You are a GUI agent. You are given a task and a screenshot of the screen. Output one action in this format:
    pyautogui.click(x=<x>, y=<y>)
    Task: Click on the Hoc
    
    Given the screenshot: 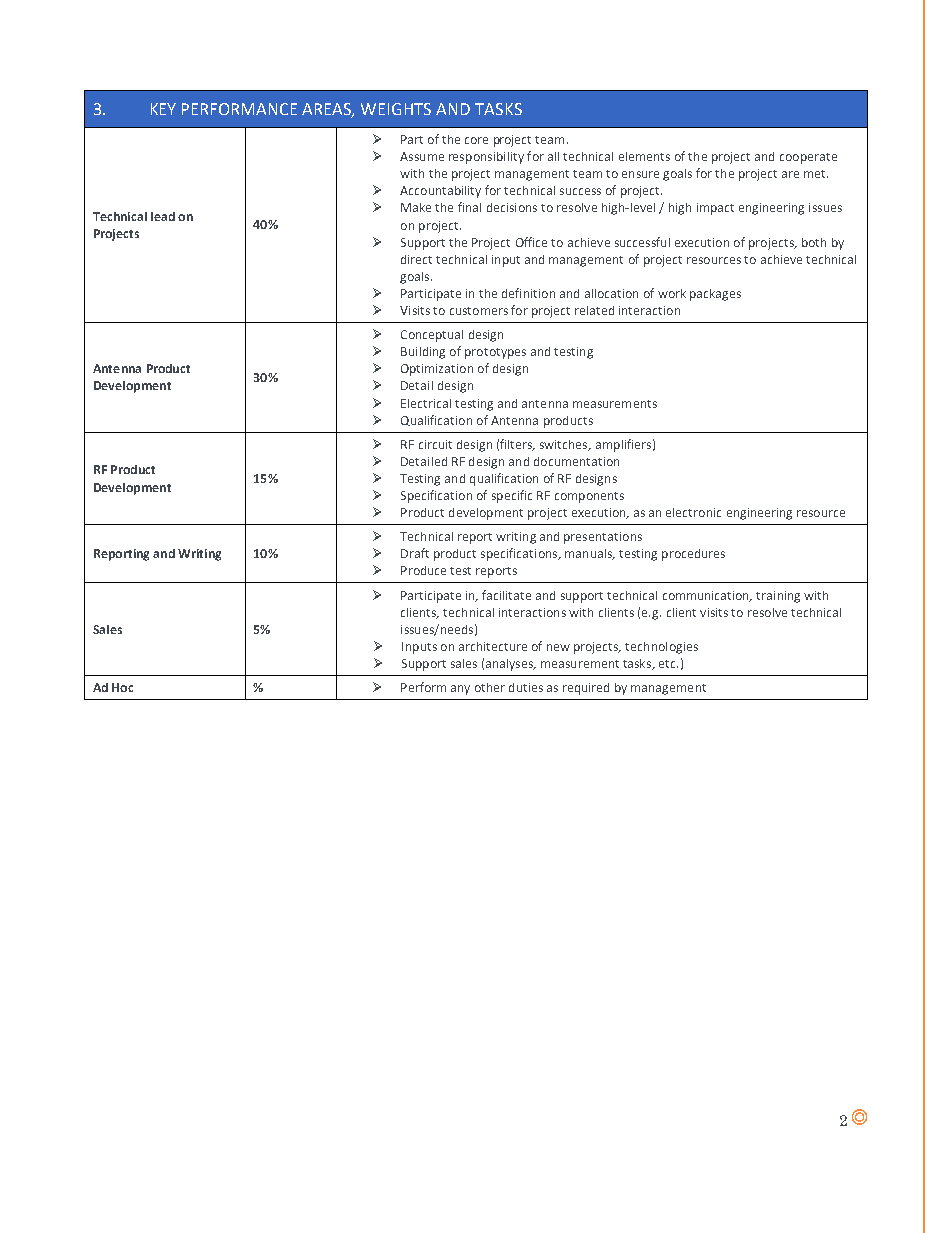 What is the action you would take?
    pyautogui.click(x=122, y=687)
